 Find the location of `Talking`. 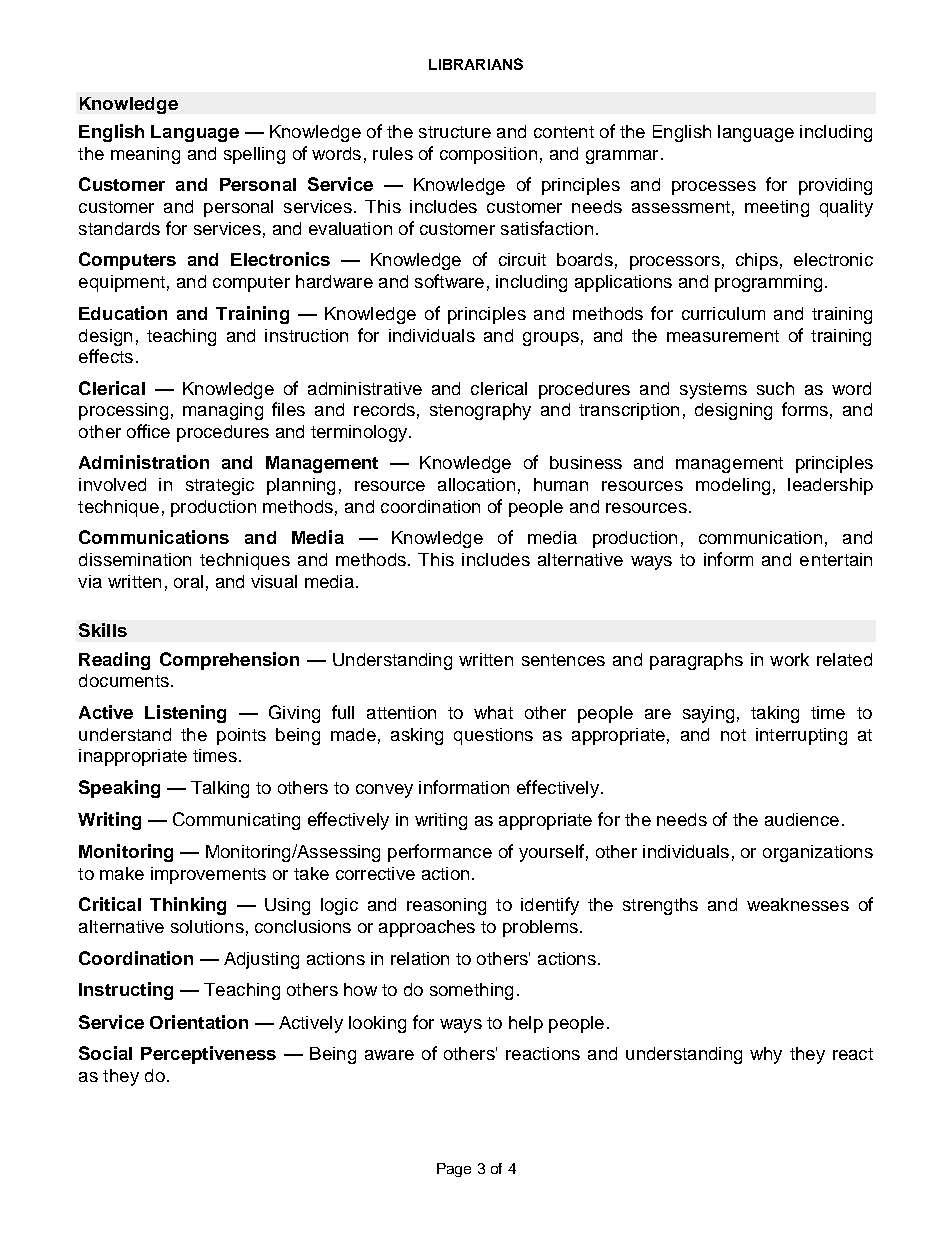

Talking is located at coordinates (220, 789).
